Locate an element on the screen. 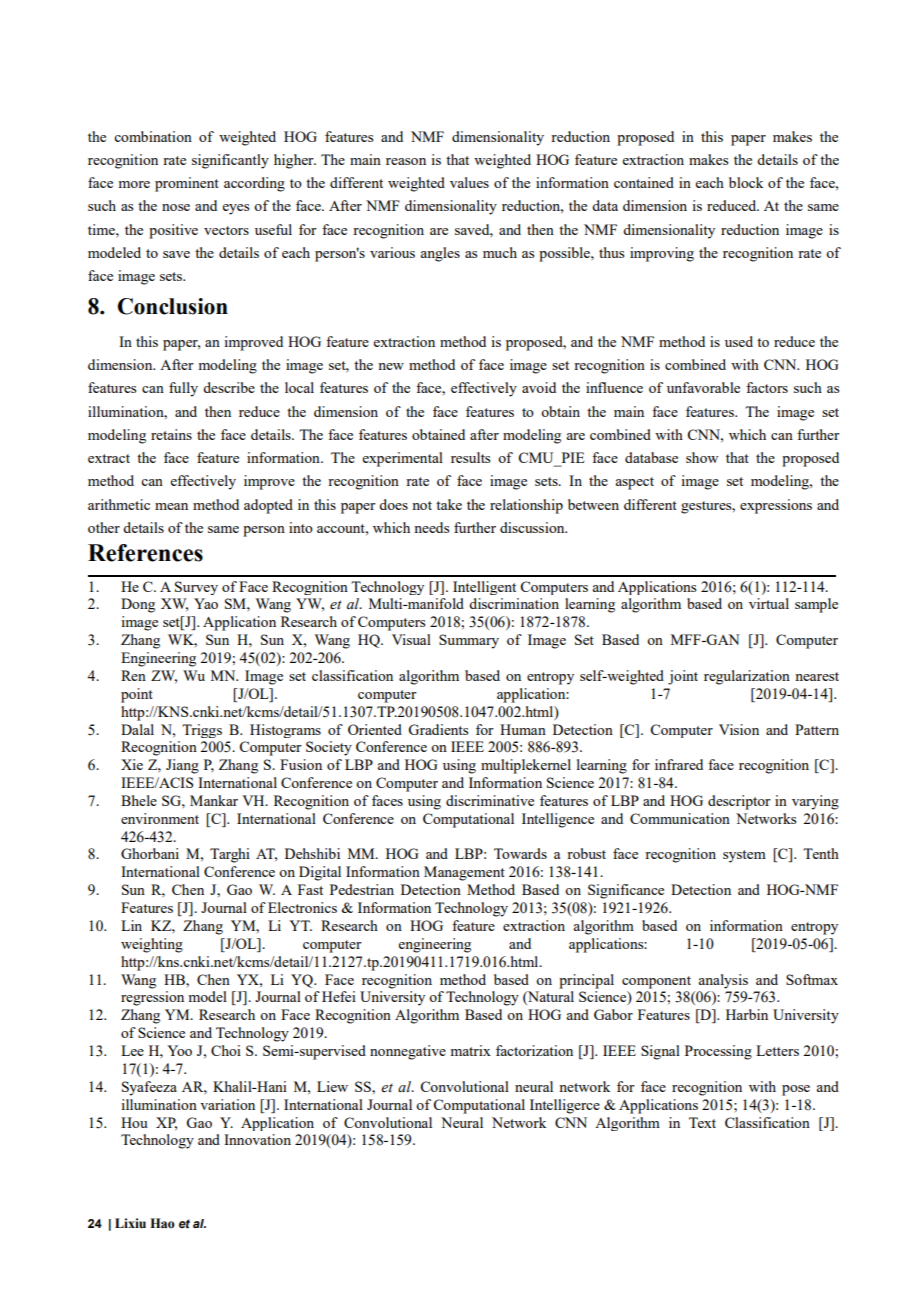  point is located at coordinates (137, 695).
